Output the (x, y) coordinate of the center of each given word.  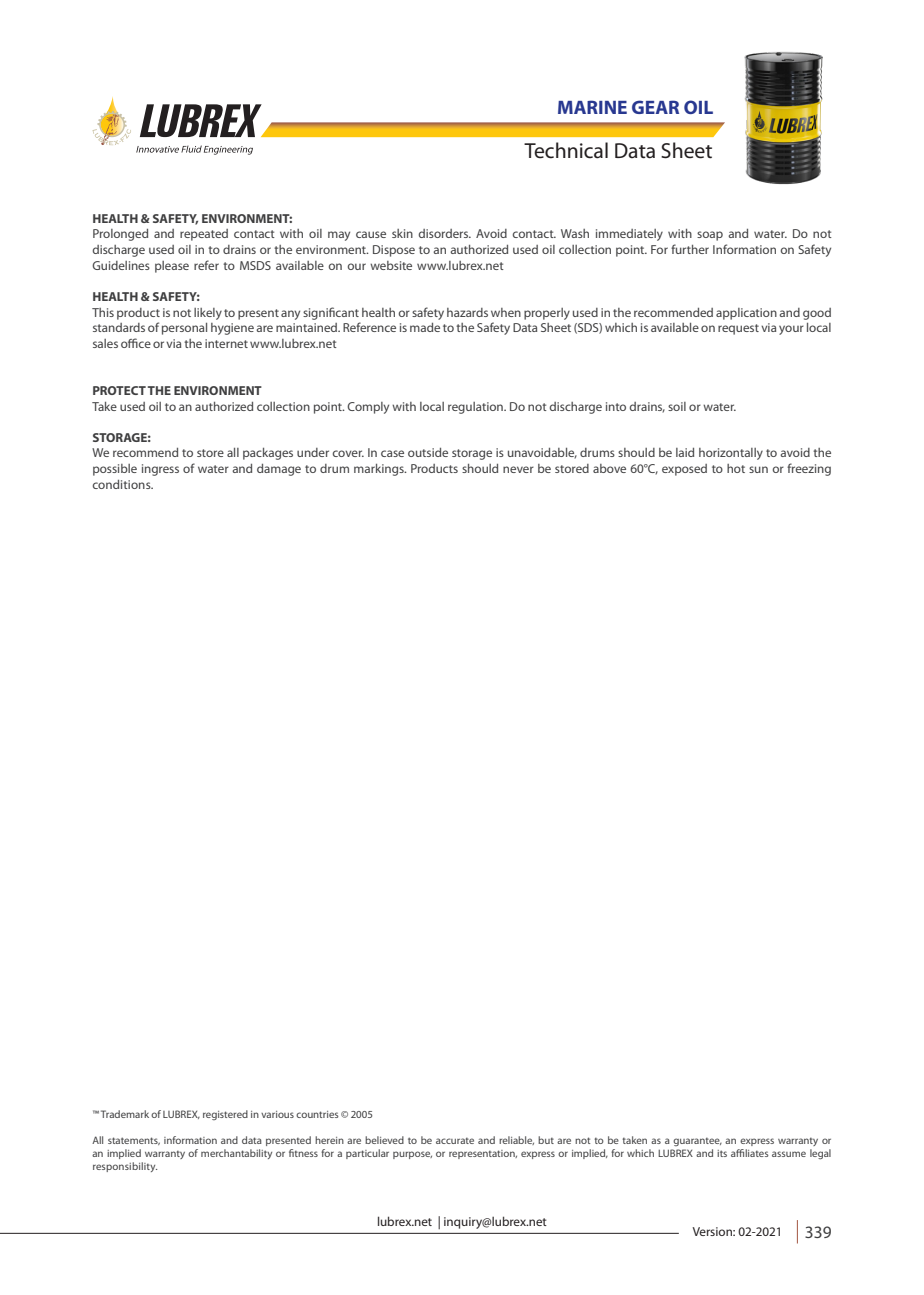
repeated (204, 235)
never (518, 469)
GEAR (655, 107)
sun (758, 469)
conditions (123, 484)
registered (225, 1115)
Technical (566, 150)
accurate (455, 1141)
